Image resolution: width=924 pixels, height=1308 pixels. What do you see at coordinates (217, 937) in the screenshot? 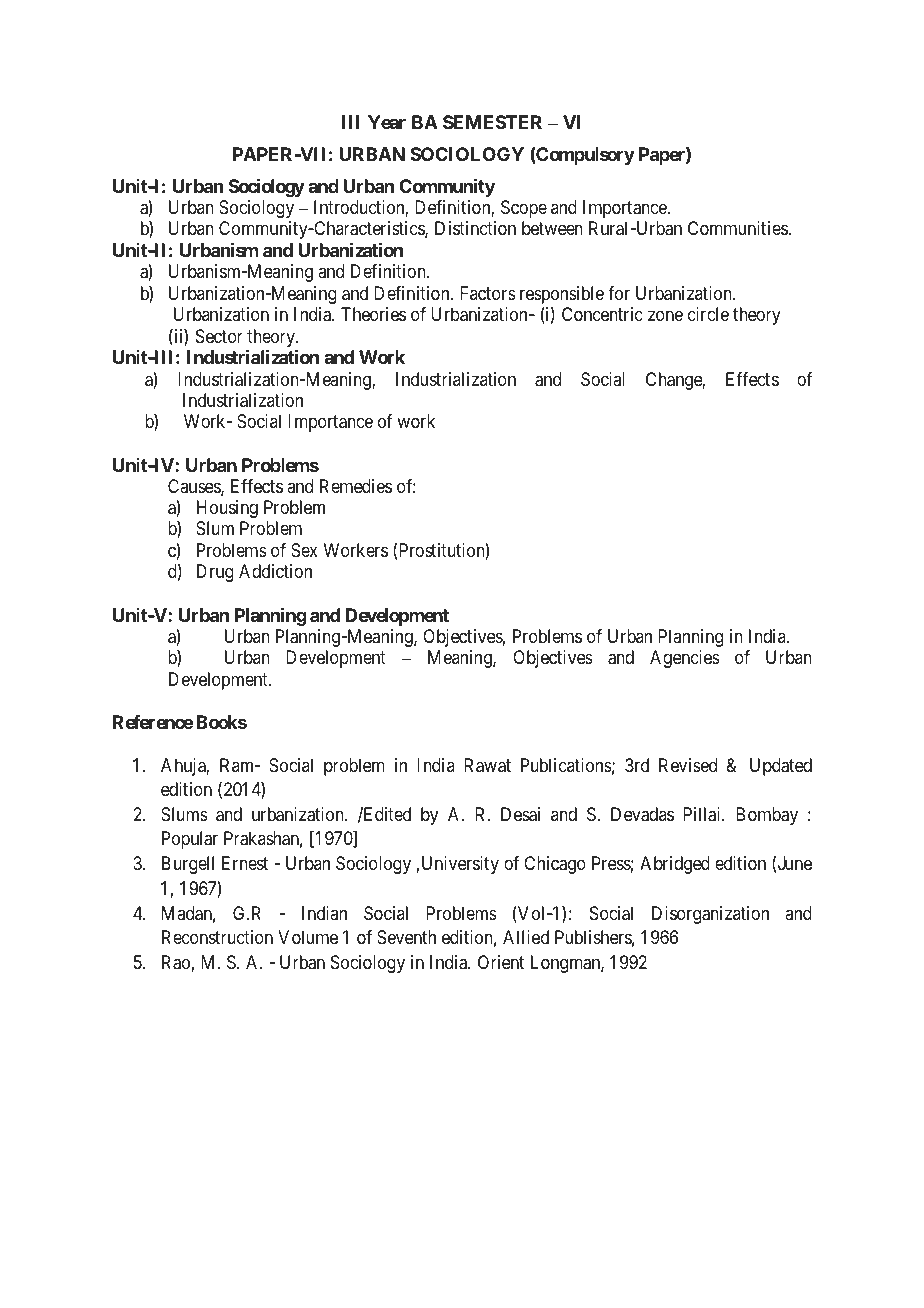
I see `Reconstruction` at bounding box center [217, 937].
